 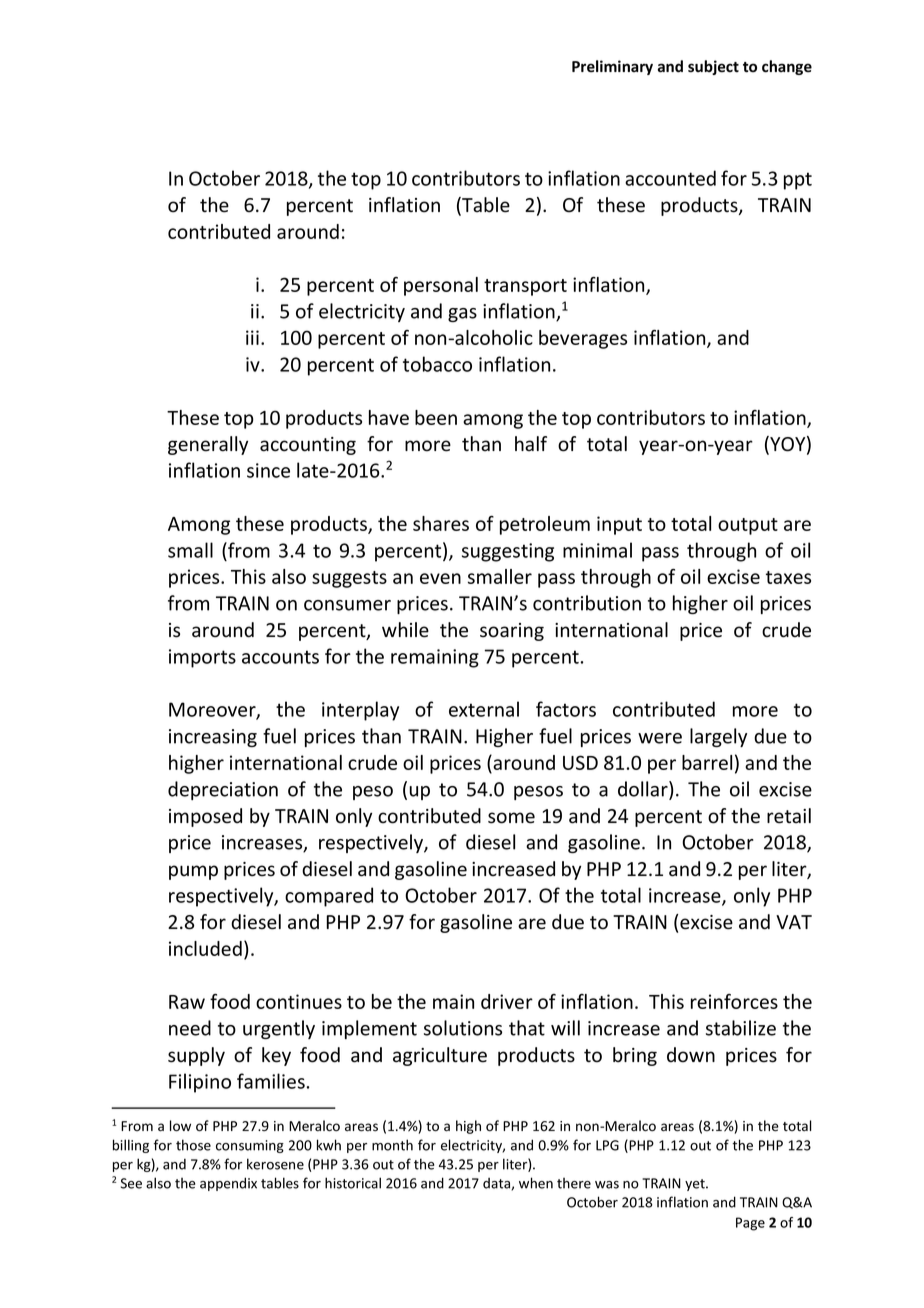 I want to click on soaring, so click(x=512, y=632).
